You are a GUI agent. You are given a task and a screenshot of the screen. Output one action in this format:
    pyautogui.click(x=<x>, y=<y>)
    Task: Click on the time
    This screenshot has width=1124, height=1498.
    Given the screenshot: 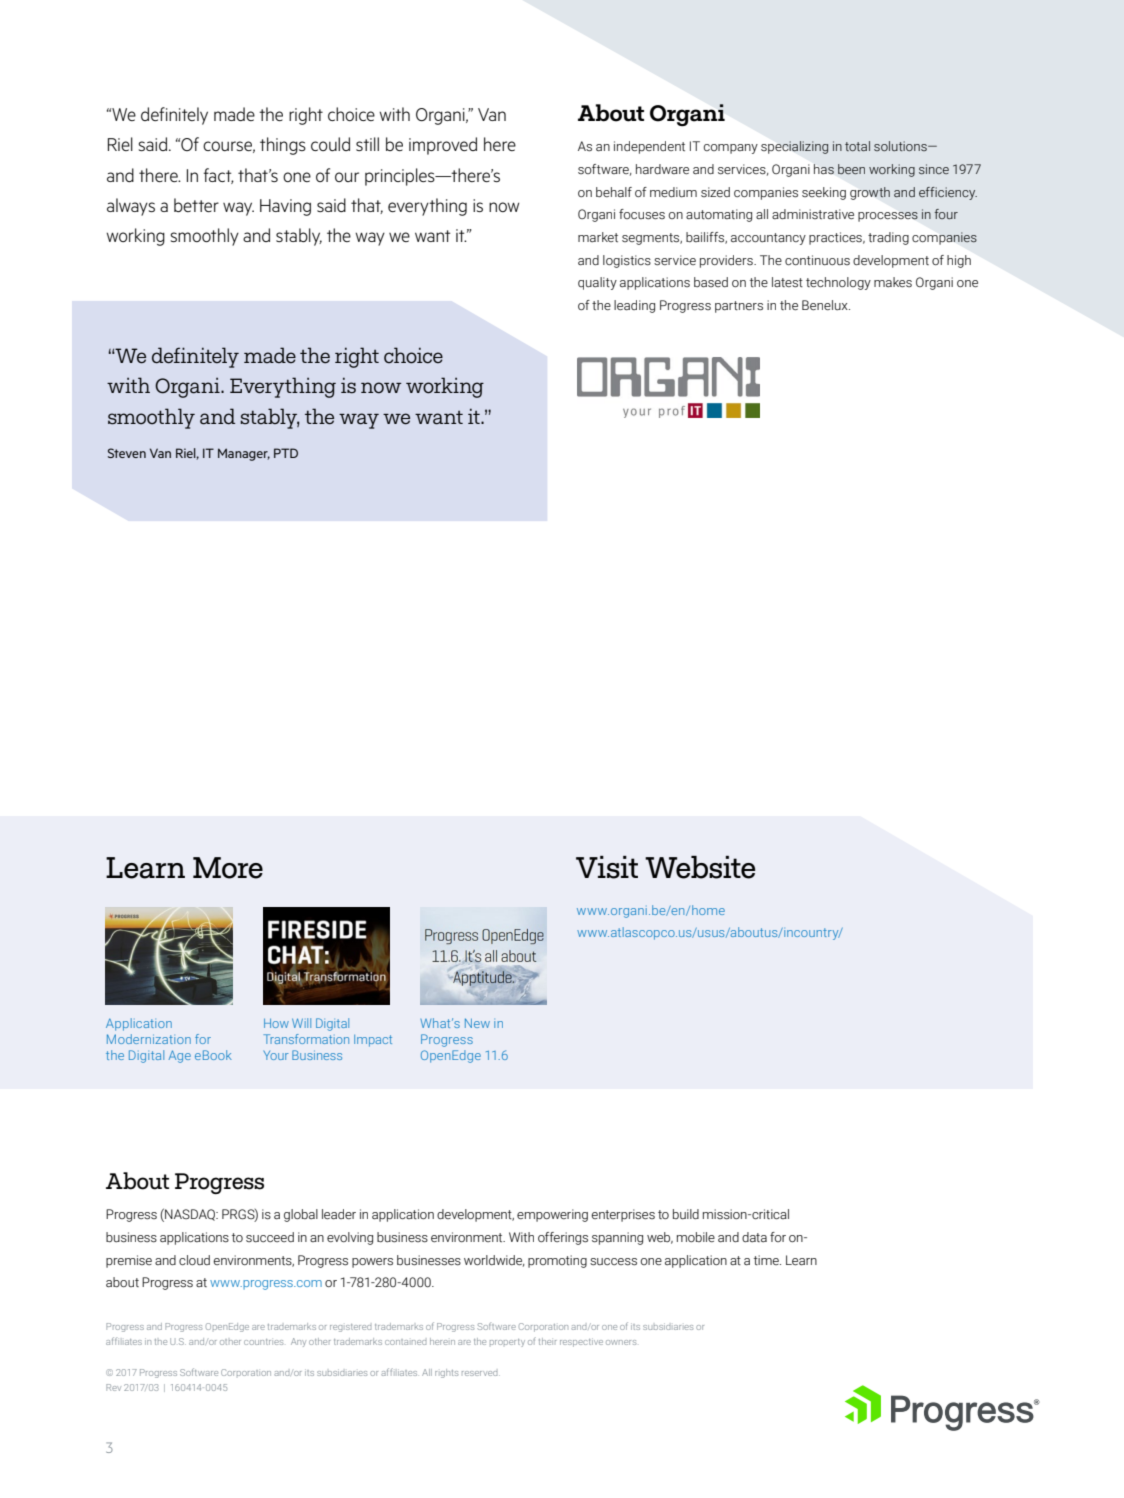 What is the action you would take?
    pyautogui.click(x=767, y=1260)
